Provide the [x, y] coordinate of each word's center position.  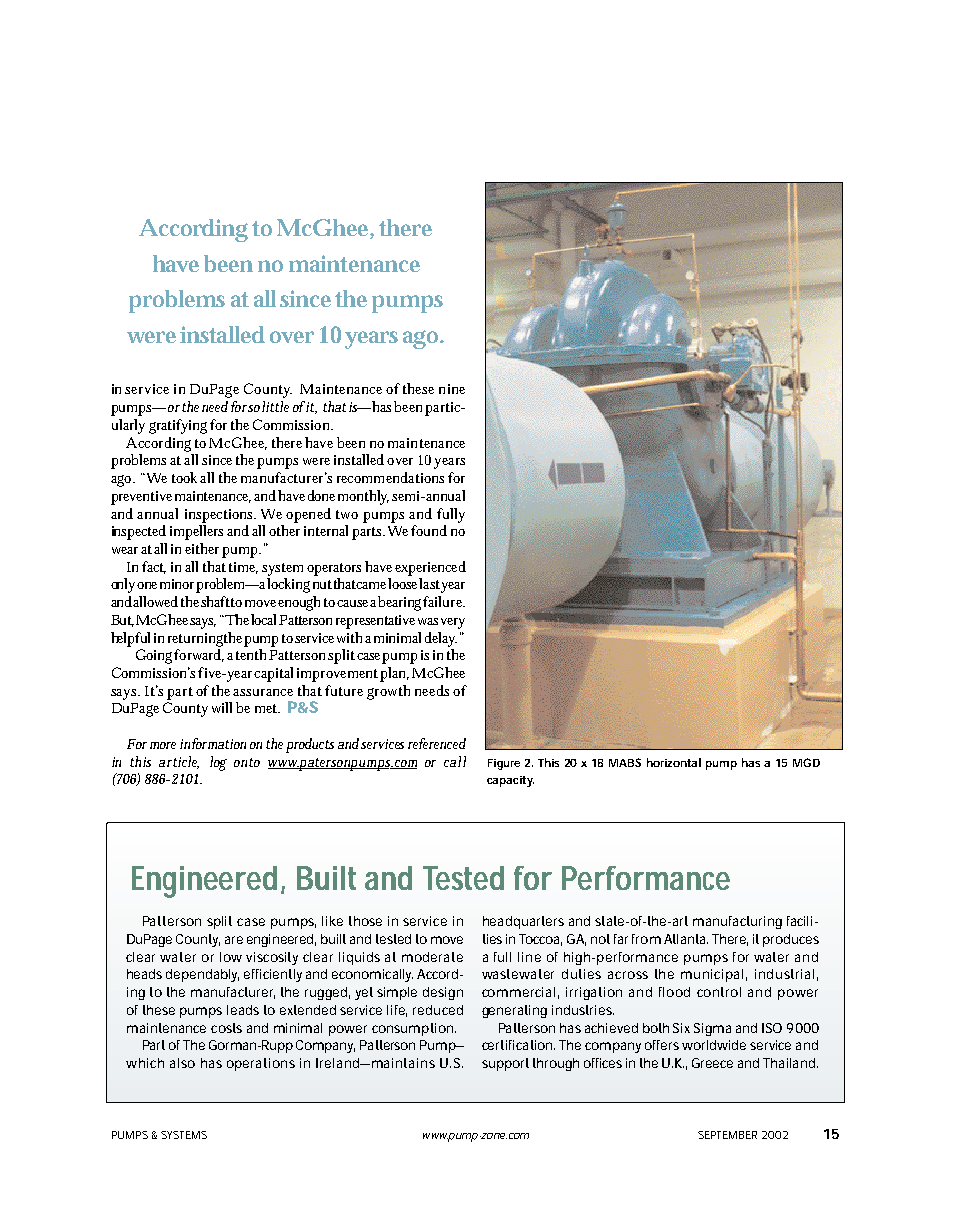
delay [441, 639]
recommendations [390, 477]
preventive [141, 498]
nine [452, 389]
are [234, 940]
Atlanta [686, 939]
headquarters [523, 922]
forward [199, 655]
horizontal [674, 762]
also [182, 1063]
